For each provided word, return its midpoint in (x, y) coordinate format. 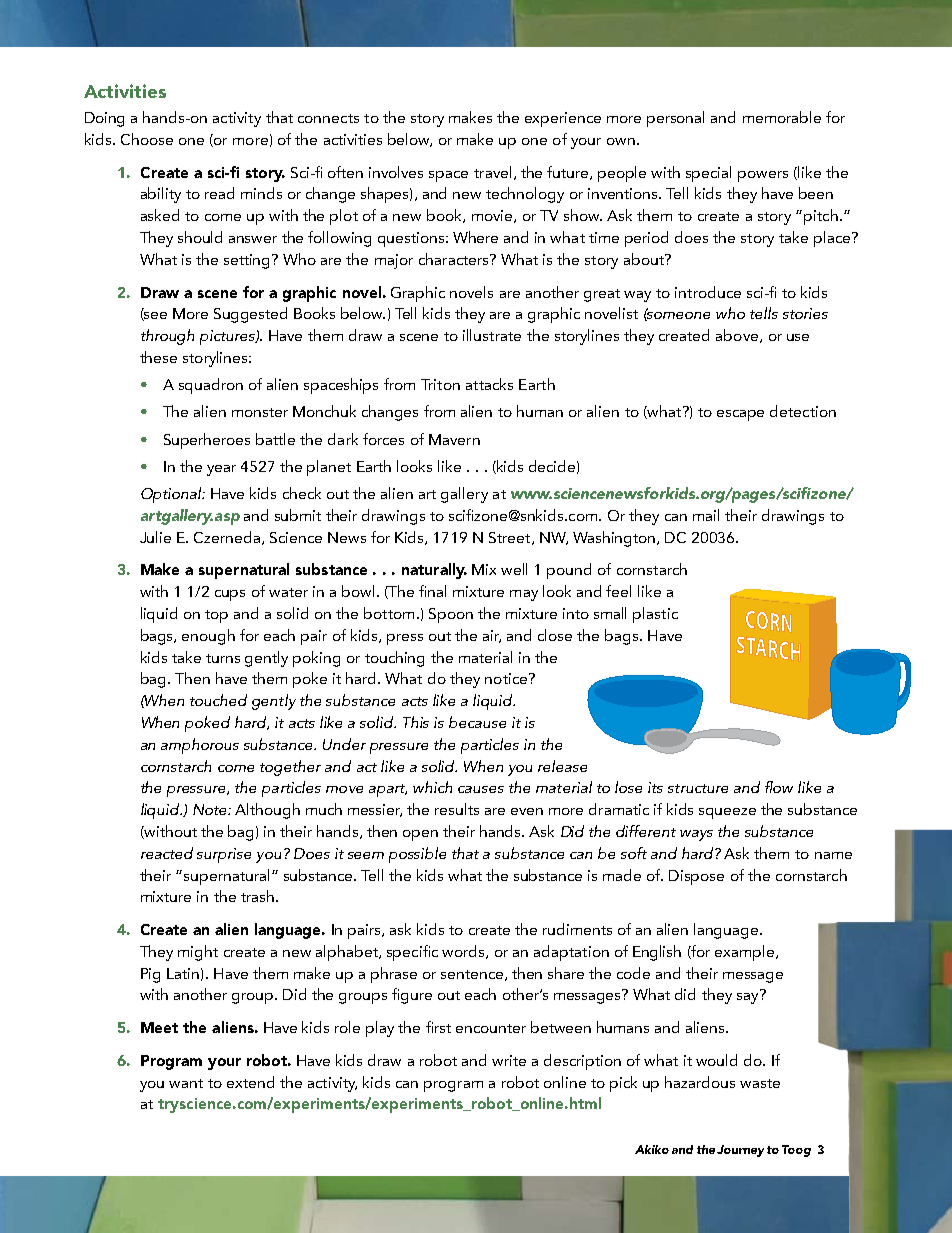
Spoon (451, 615)
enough (208, 637)
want (186, 1083)
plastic (655, 615)
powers (763, 176)
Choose (147, 139)
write (509, 1060)
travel (492, 172)
